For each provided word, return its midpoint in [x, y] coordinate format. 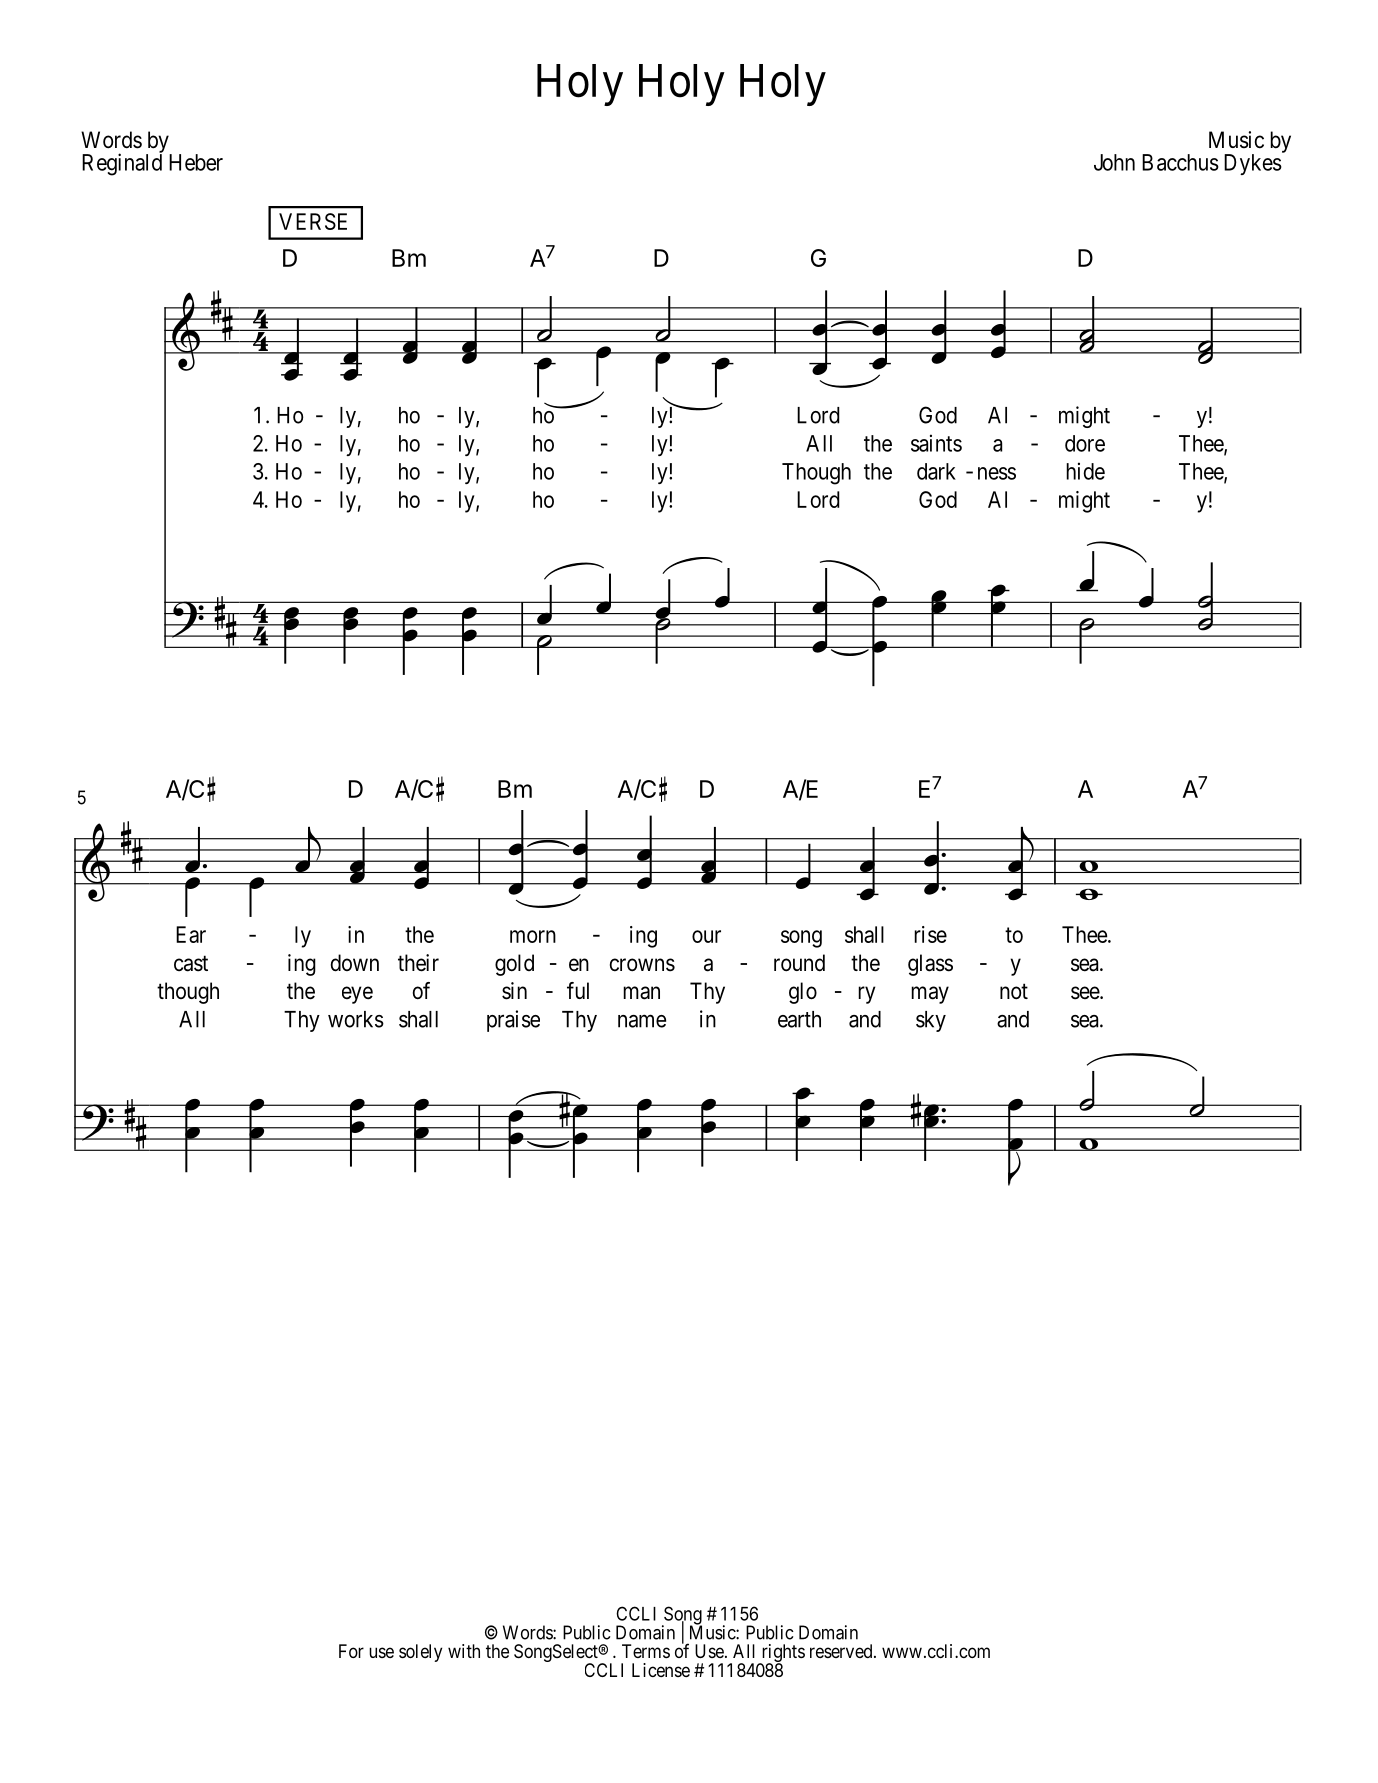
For [351, 1651]
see [1086, 993]
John [1114, 162]
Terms [646, 1651]
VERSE [313, 221]
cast [191, 963]
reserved [842, 1651]
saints [936, 443]
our [706, 936]
